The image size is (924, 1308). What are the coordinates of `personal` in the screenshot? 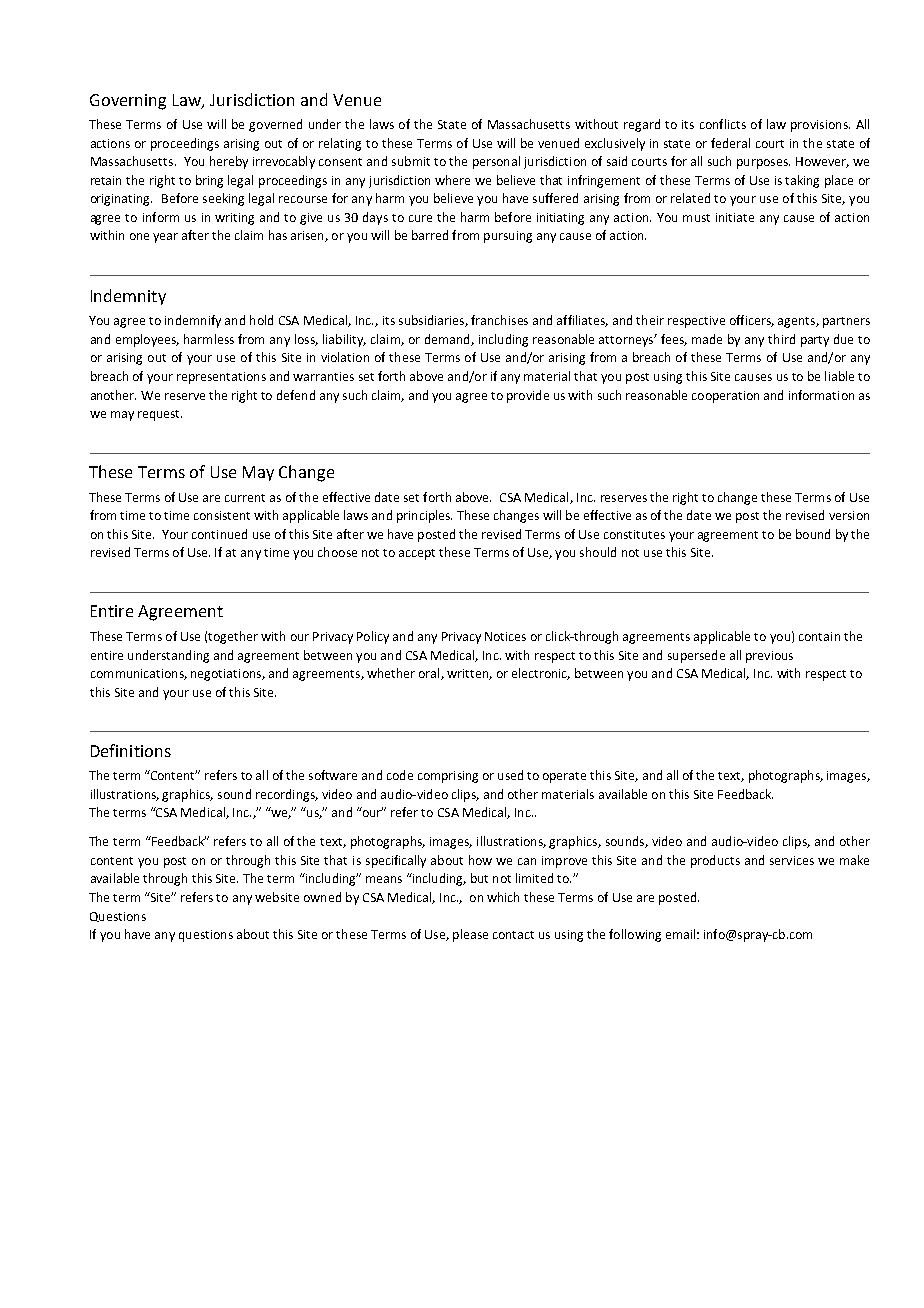 It's located at (496, 162).
